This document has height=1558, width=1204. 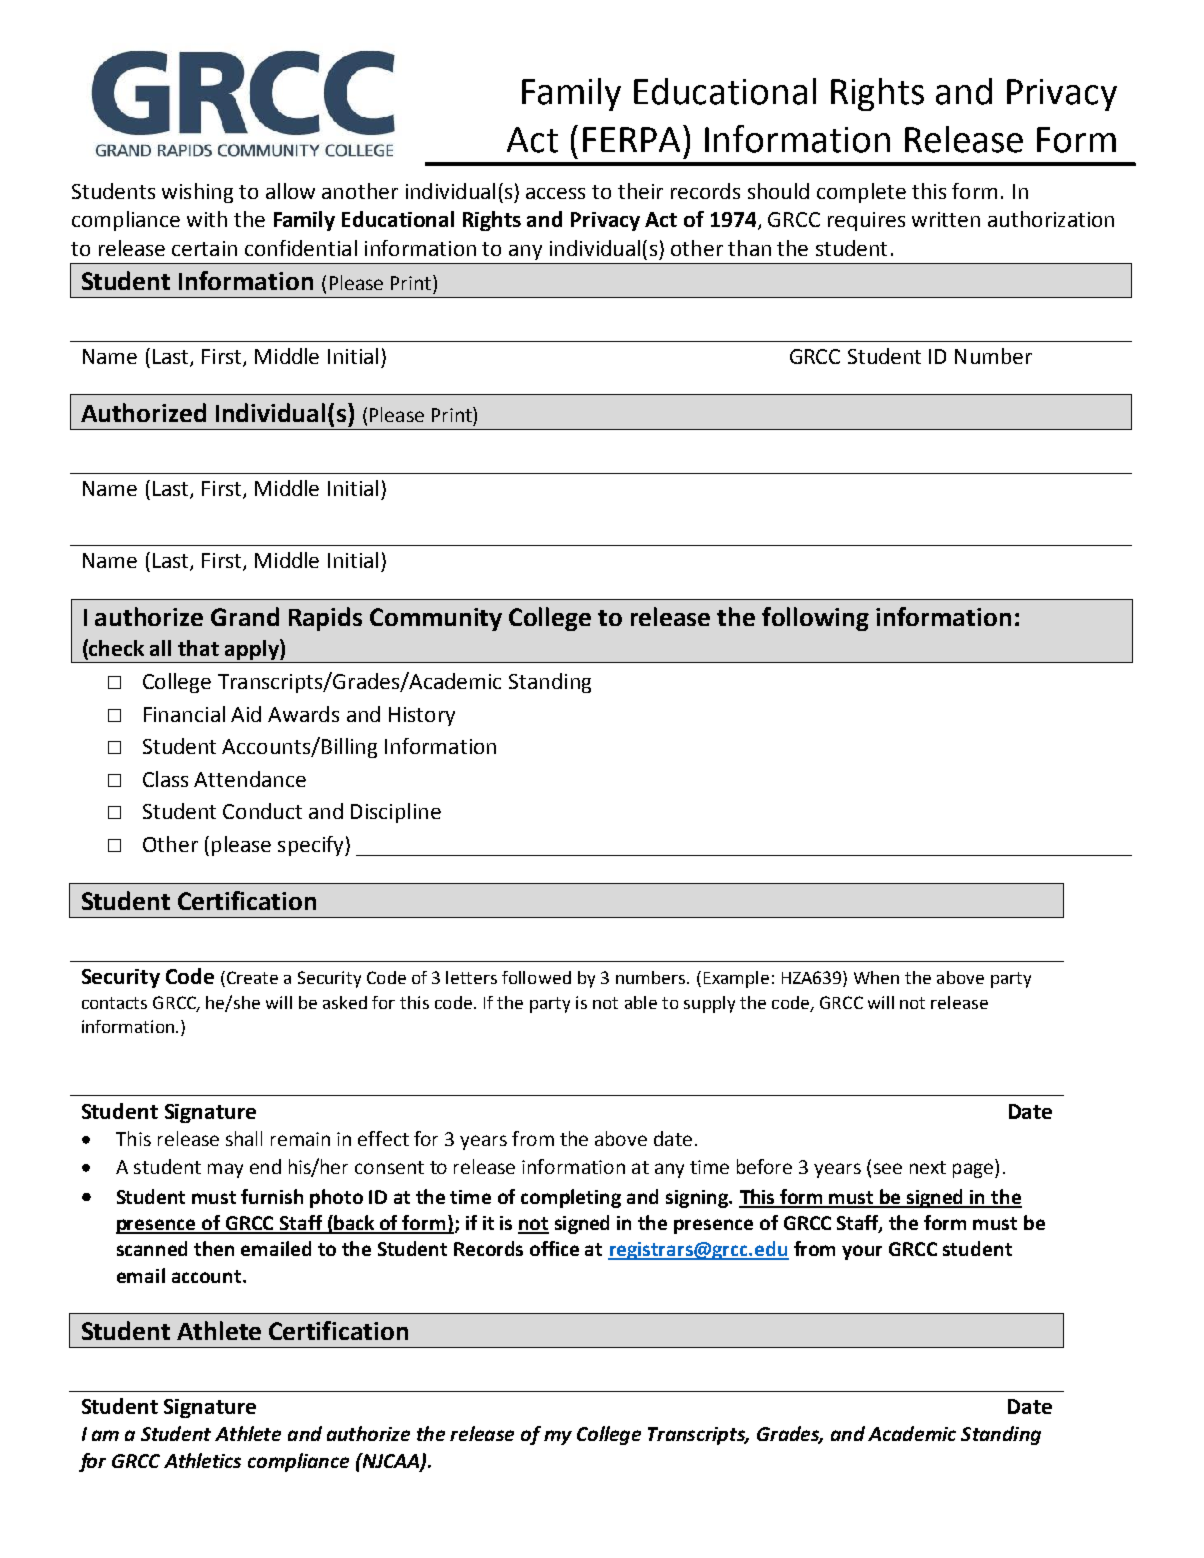 What do you see at coordinates (946, 219) in the document?
I see `written` at bounding box center [946, 219].
